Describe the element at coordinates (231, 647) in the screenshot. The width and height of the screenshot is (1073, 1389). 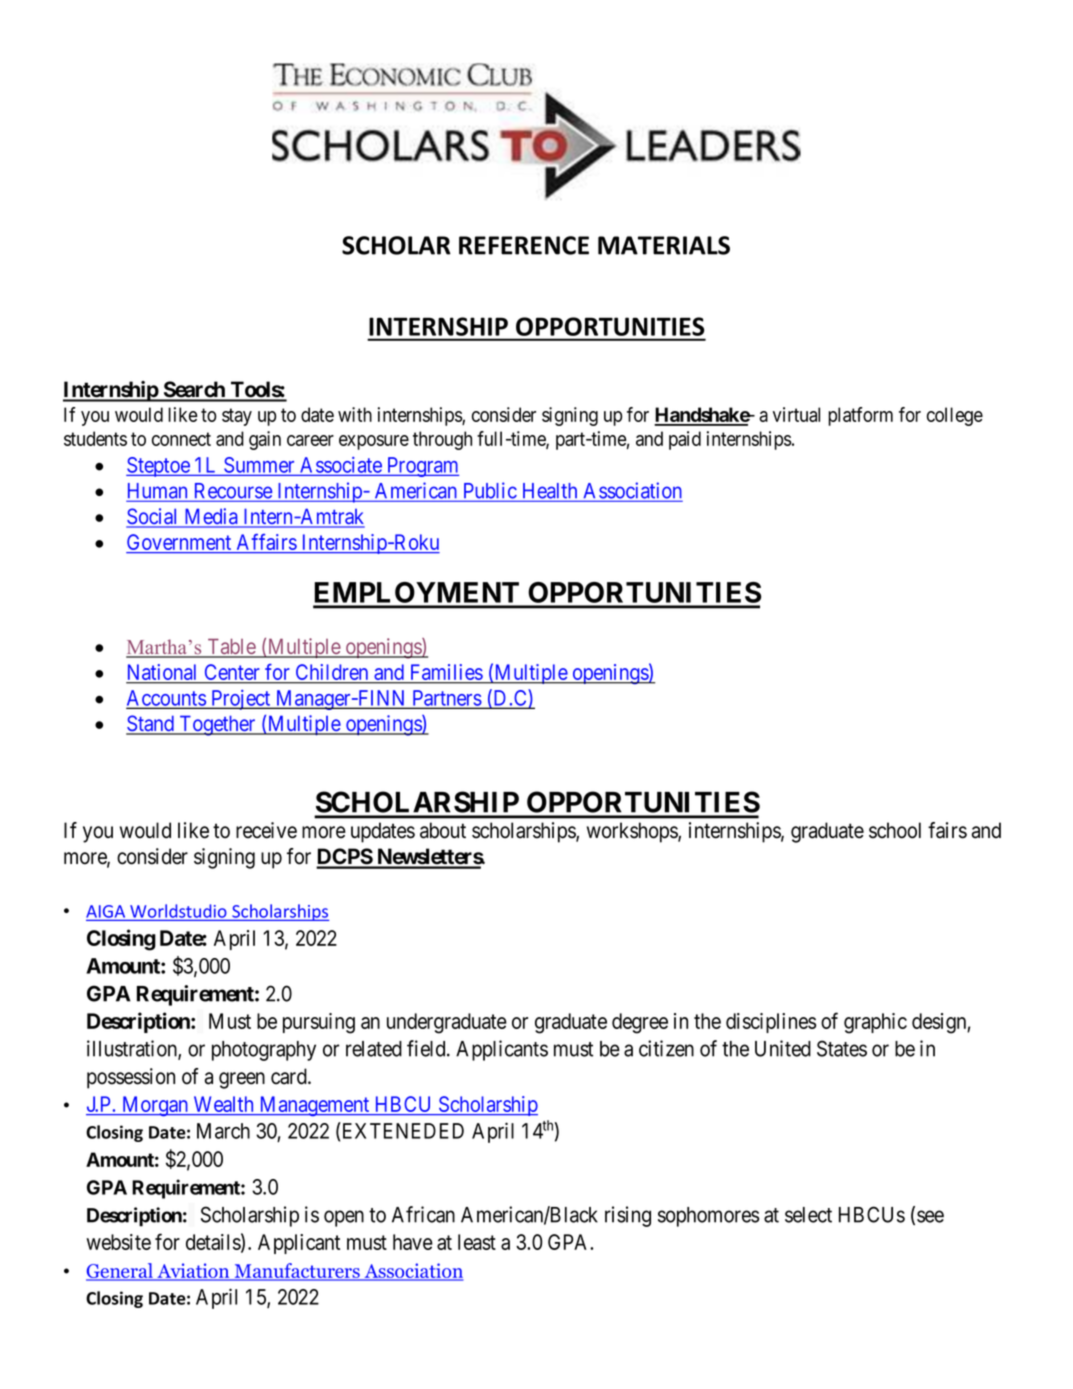
I see `Table` at that location.
